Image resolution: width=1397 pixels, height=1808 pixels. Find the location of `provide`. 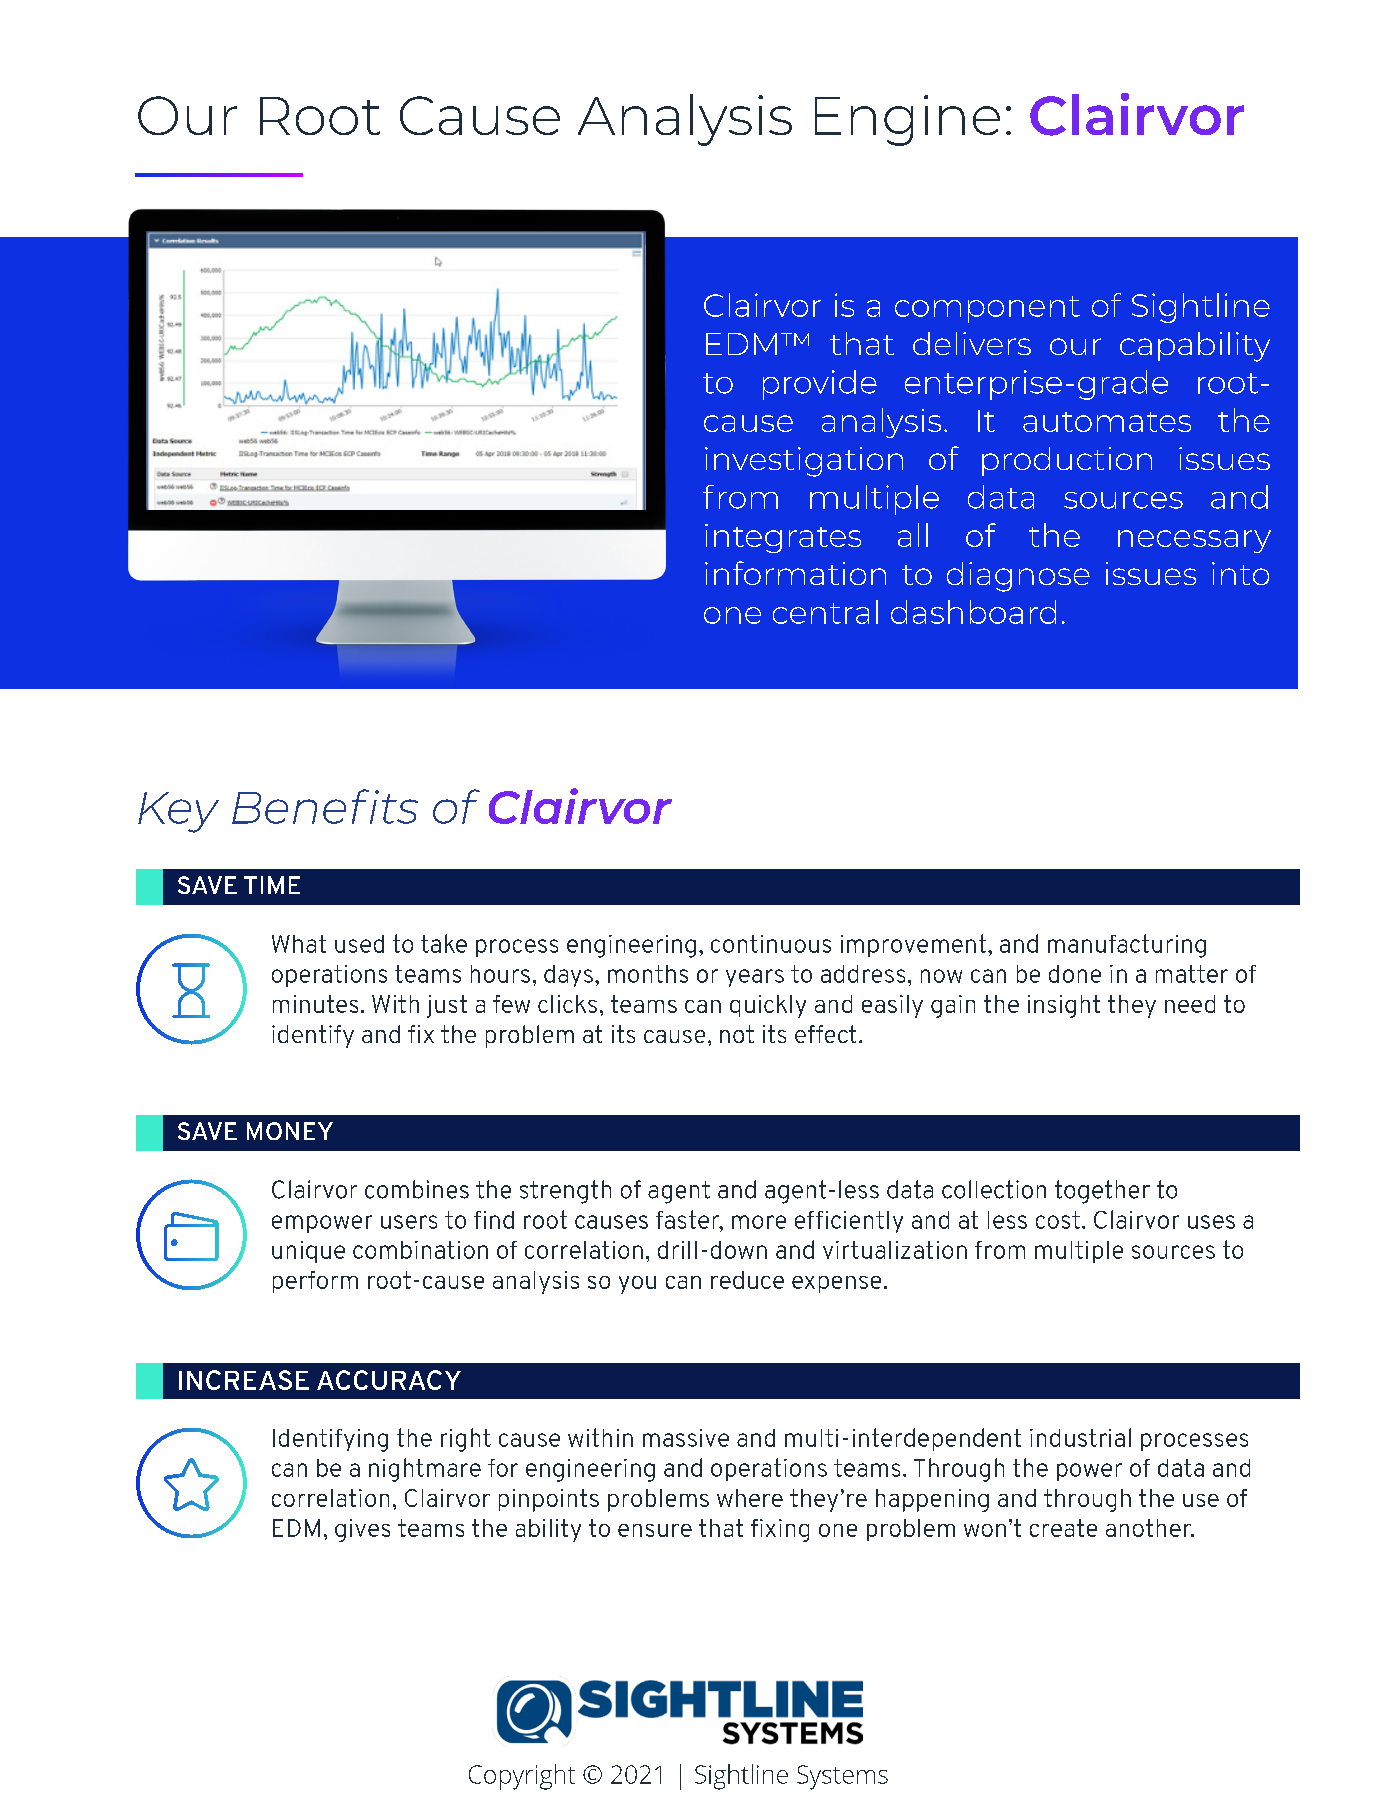

provide is located at coordinates (820, 385).
